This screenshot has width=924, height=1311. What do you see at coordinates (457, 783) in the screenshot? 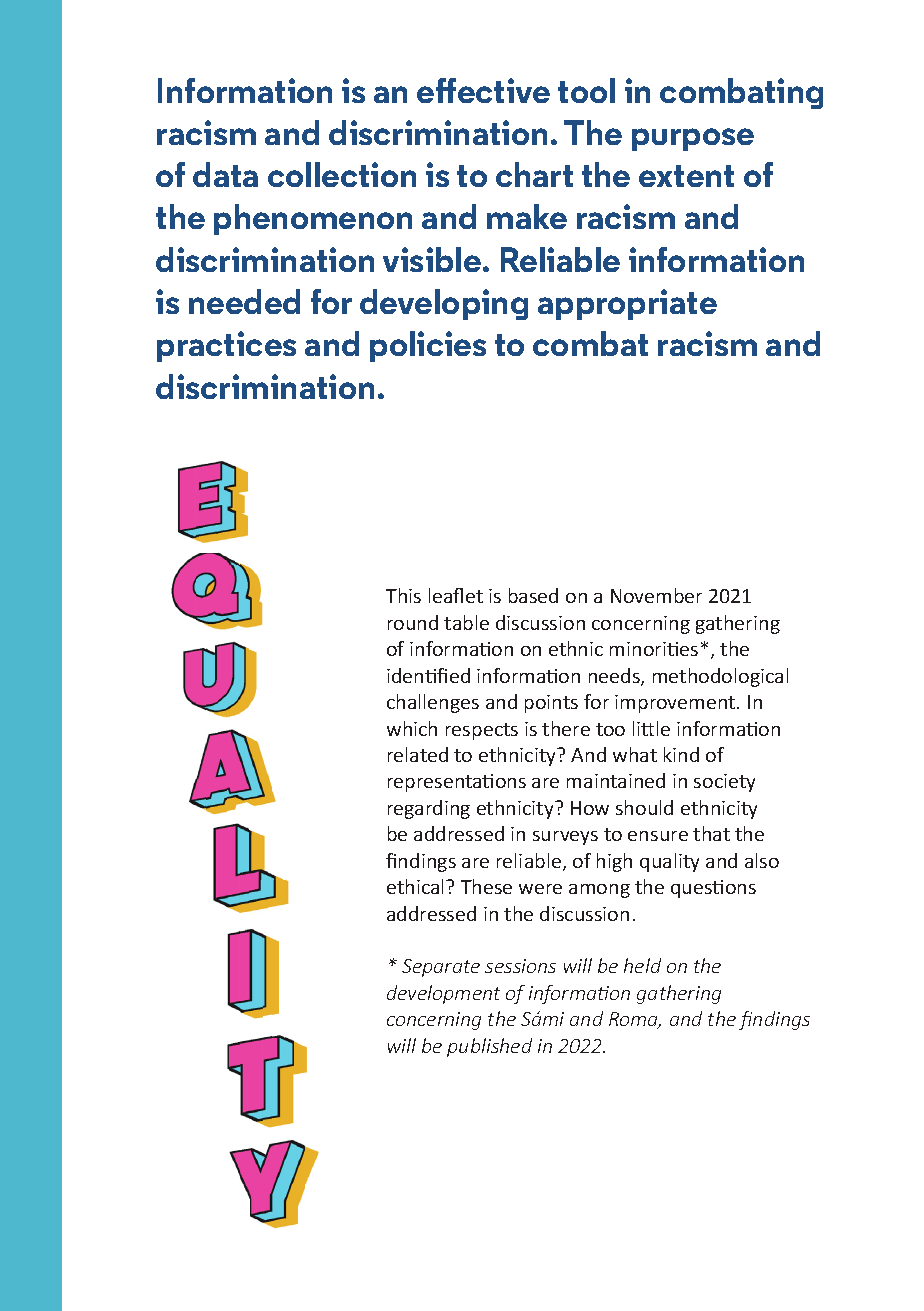
I see `representations` at bounding box center [457, 783].
